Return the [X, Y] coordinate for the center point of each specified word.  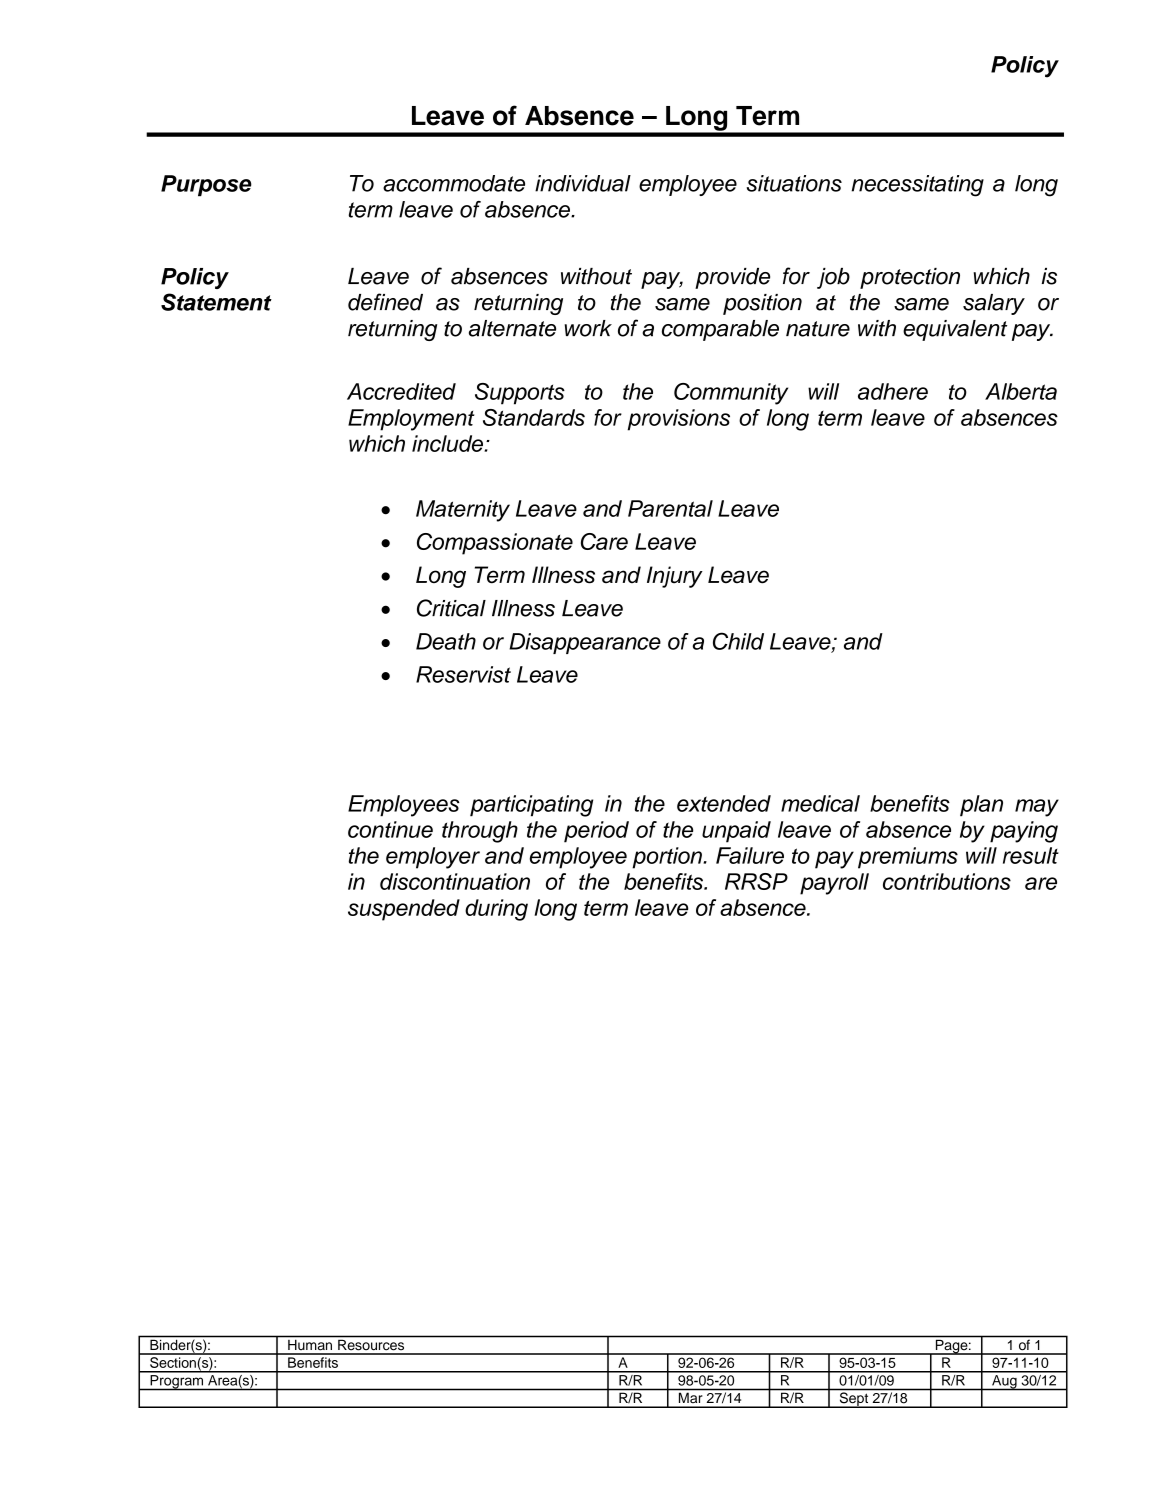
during [496, 910]
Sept [854, 1400]
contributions [947, 881]
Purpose [206, 185]
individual [583, 183]
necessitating [917, 186]
